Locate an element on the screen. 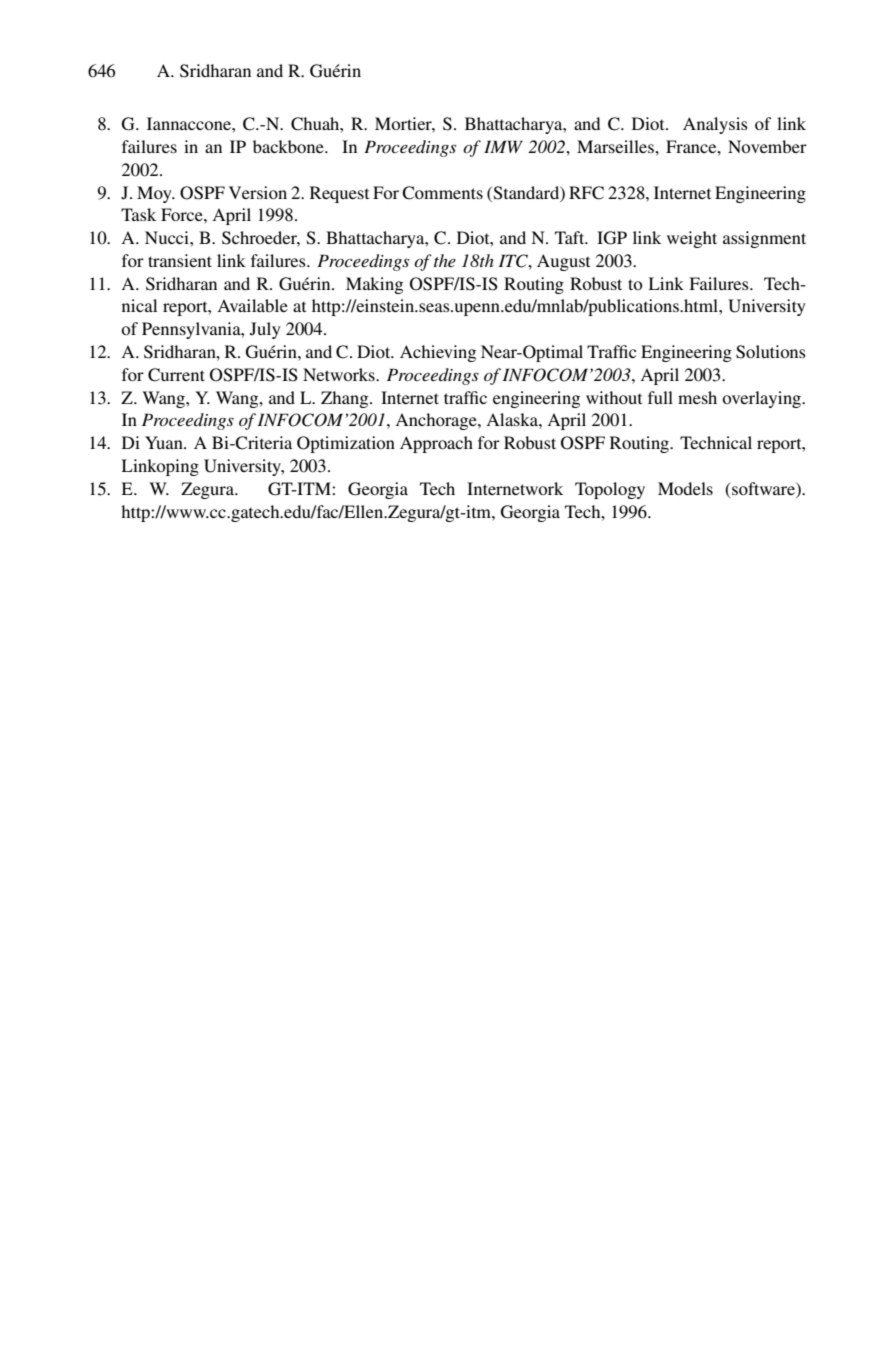 The height and width of the screenshot is (1372, 893). backbone is located at coordinates (289, 146).
